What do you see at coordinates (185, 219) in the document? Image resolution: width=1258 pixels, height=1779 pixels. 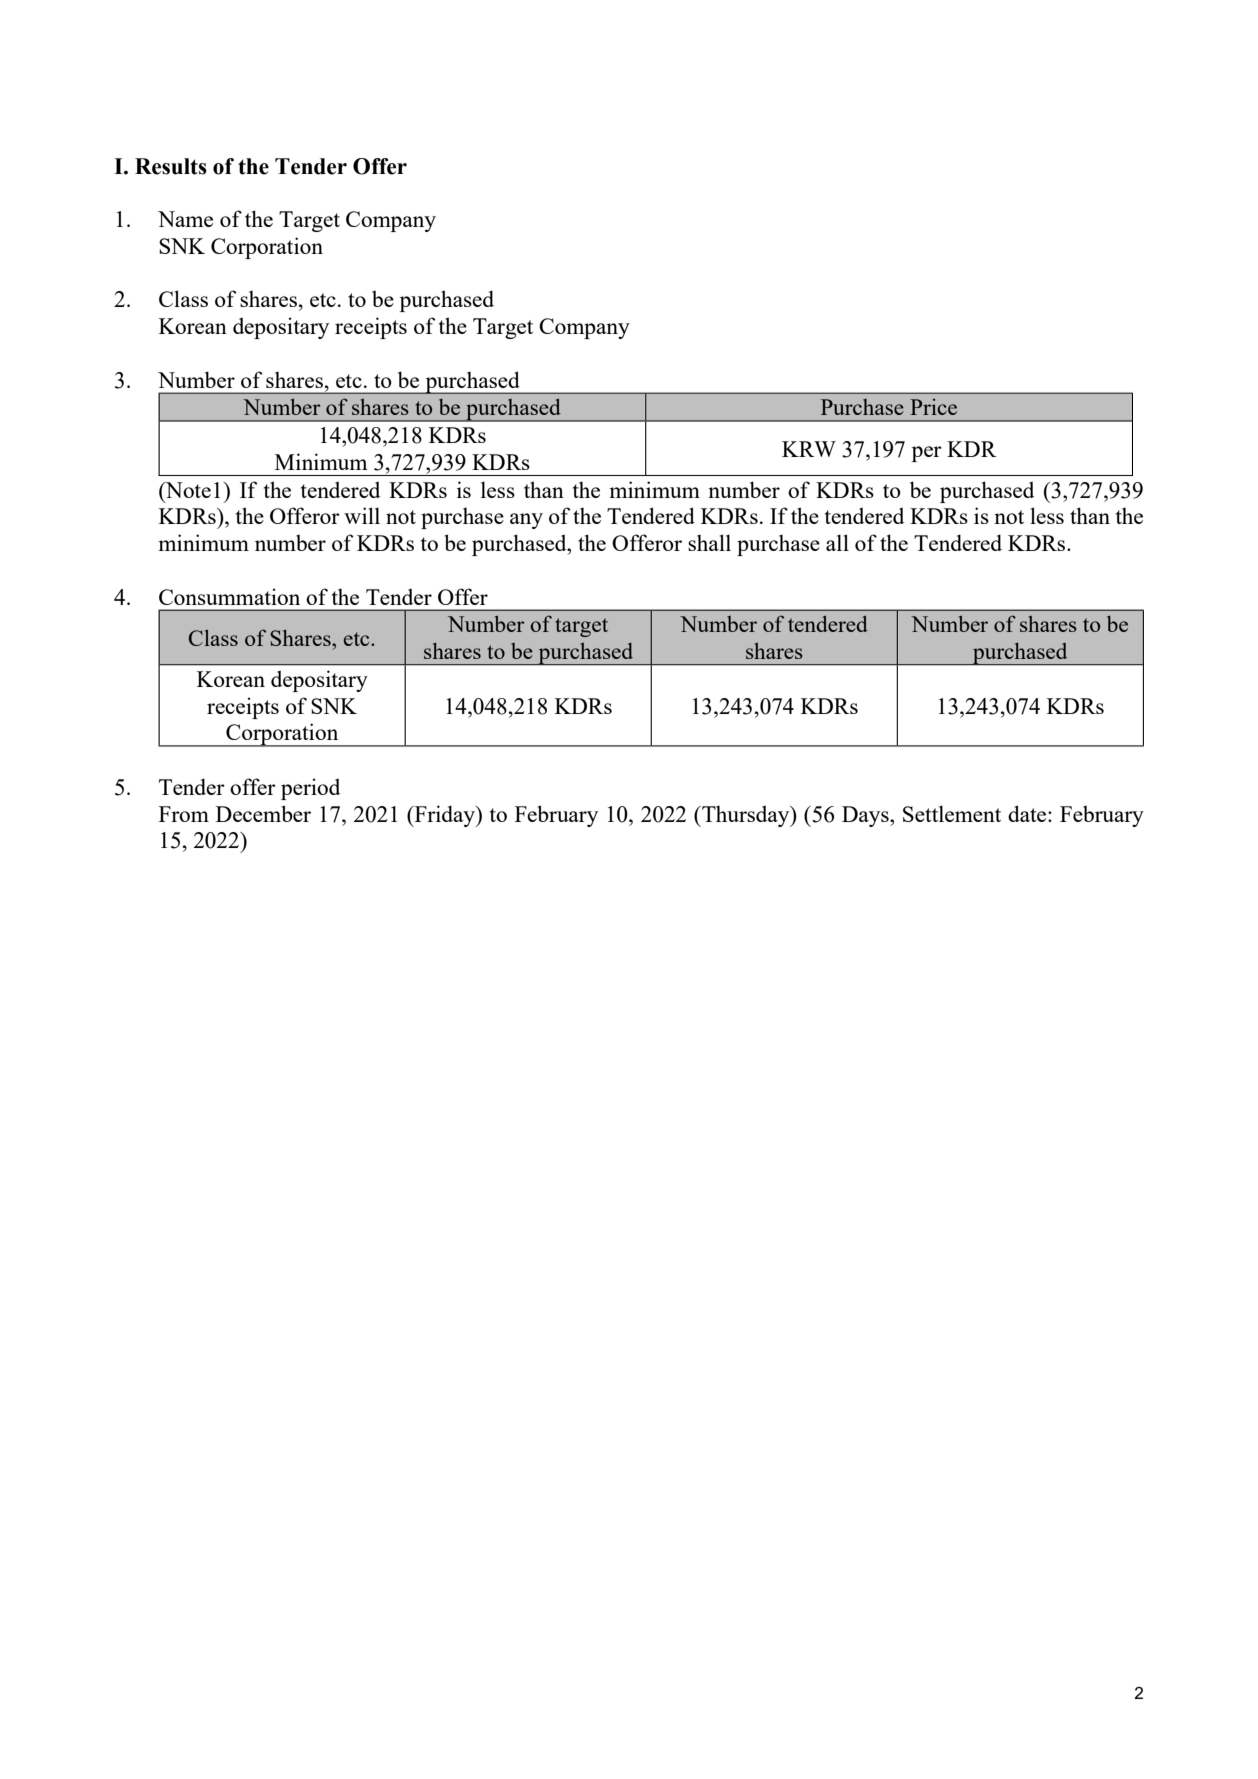 I see `Name` at bounding box center [185, 219].
